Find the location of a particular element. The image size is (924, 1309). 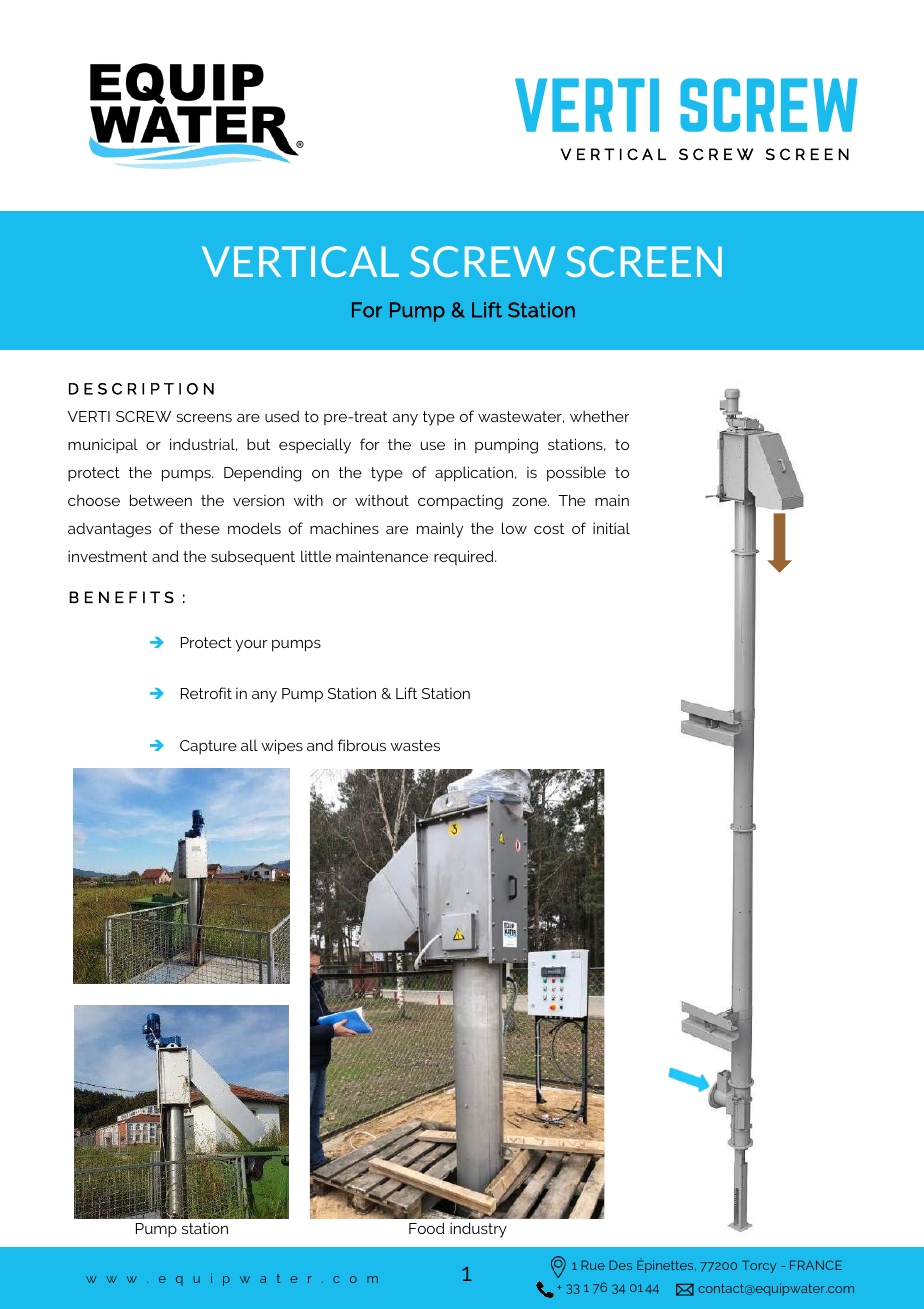

whether is located at coordinates (599, 416).
